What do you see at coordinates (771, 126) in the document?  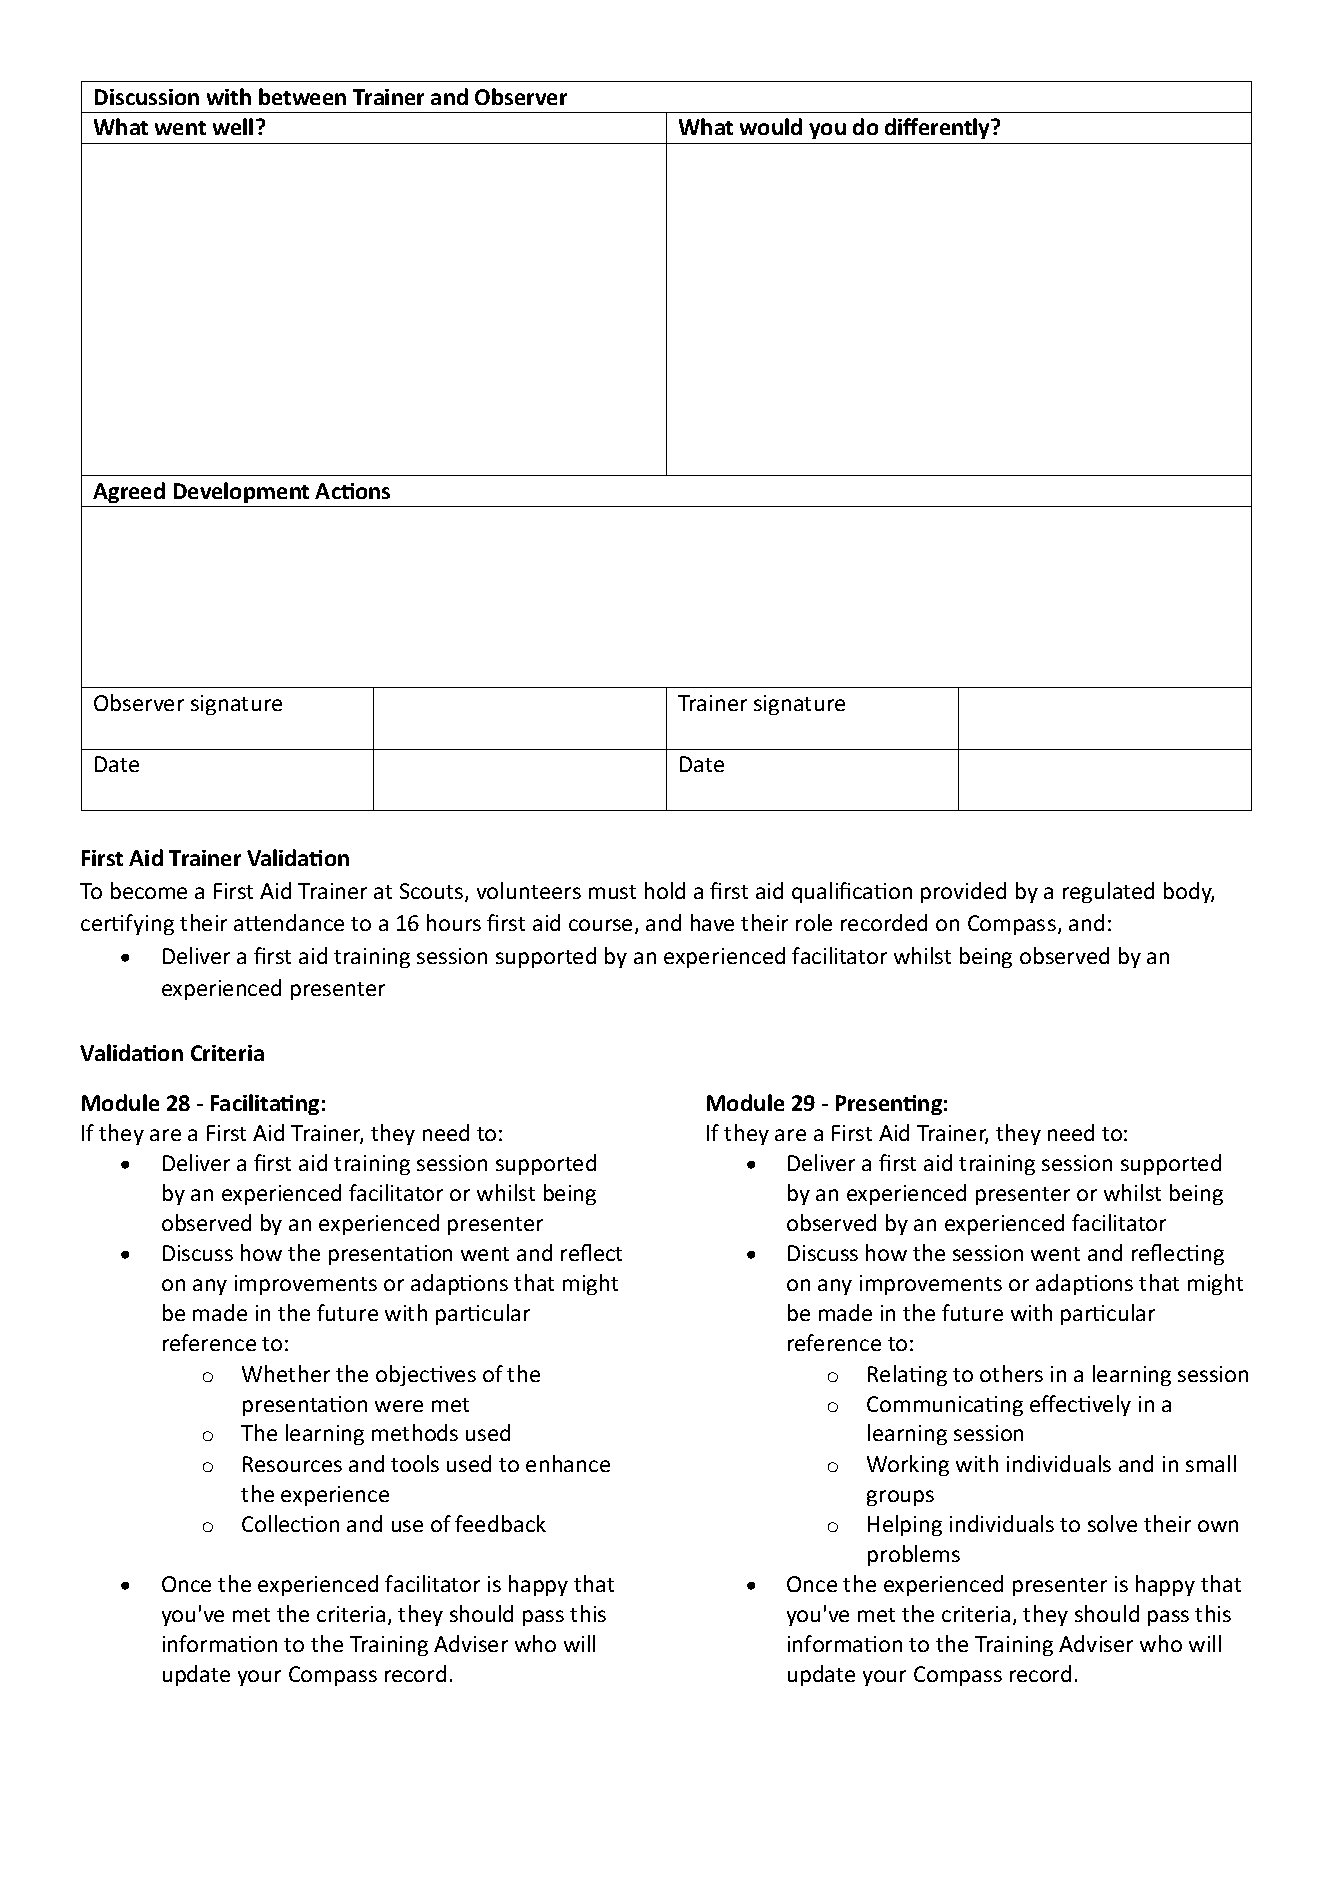 I see `would` at bounding box center [771, 126].
